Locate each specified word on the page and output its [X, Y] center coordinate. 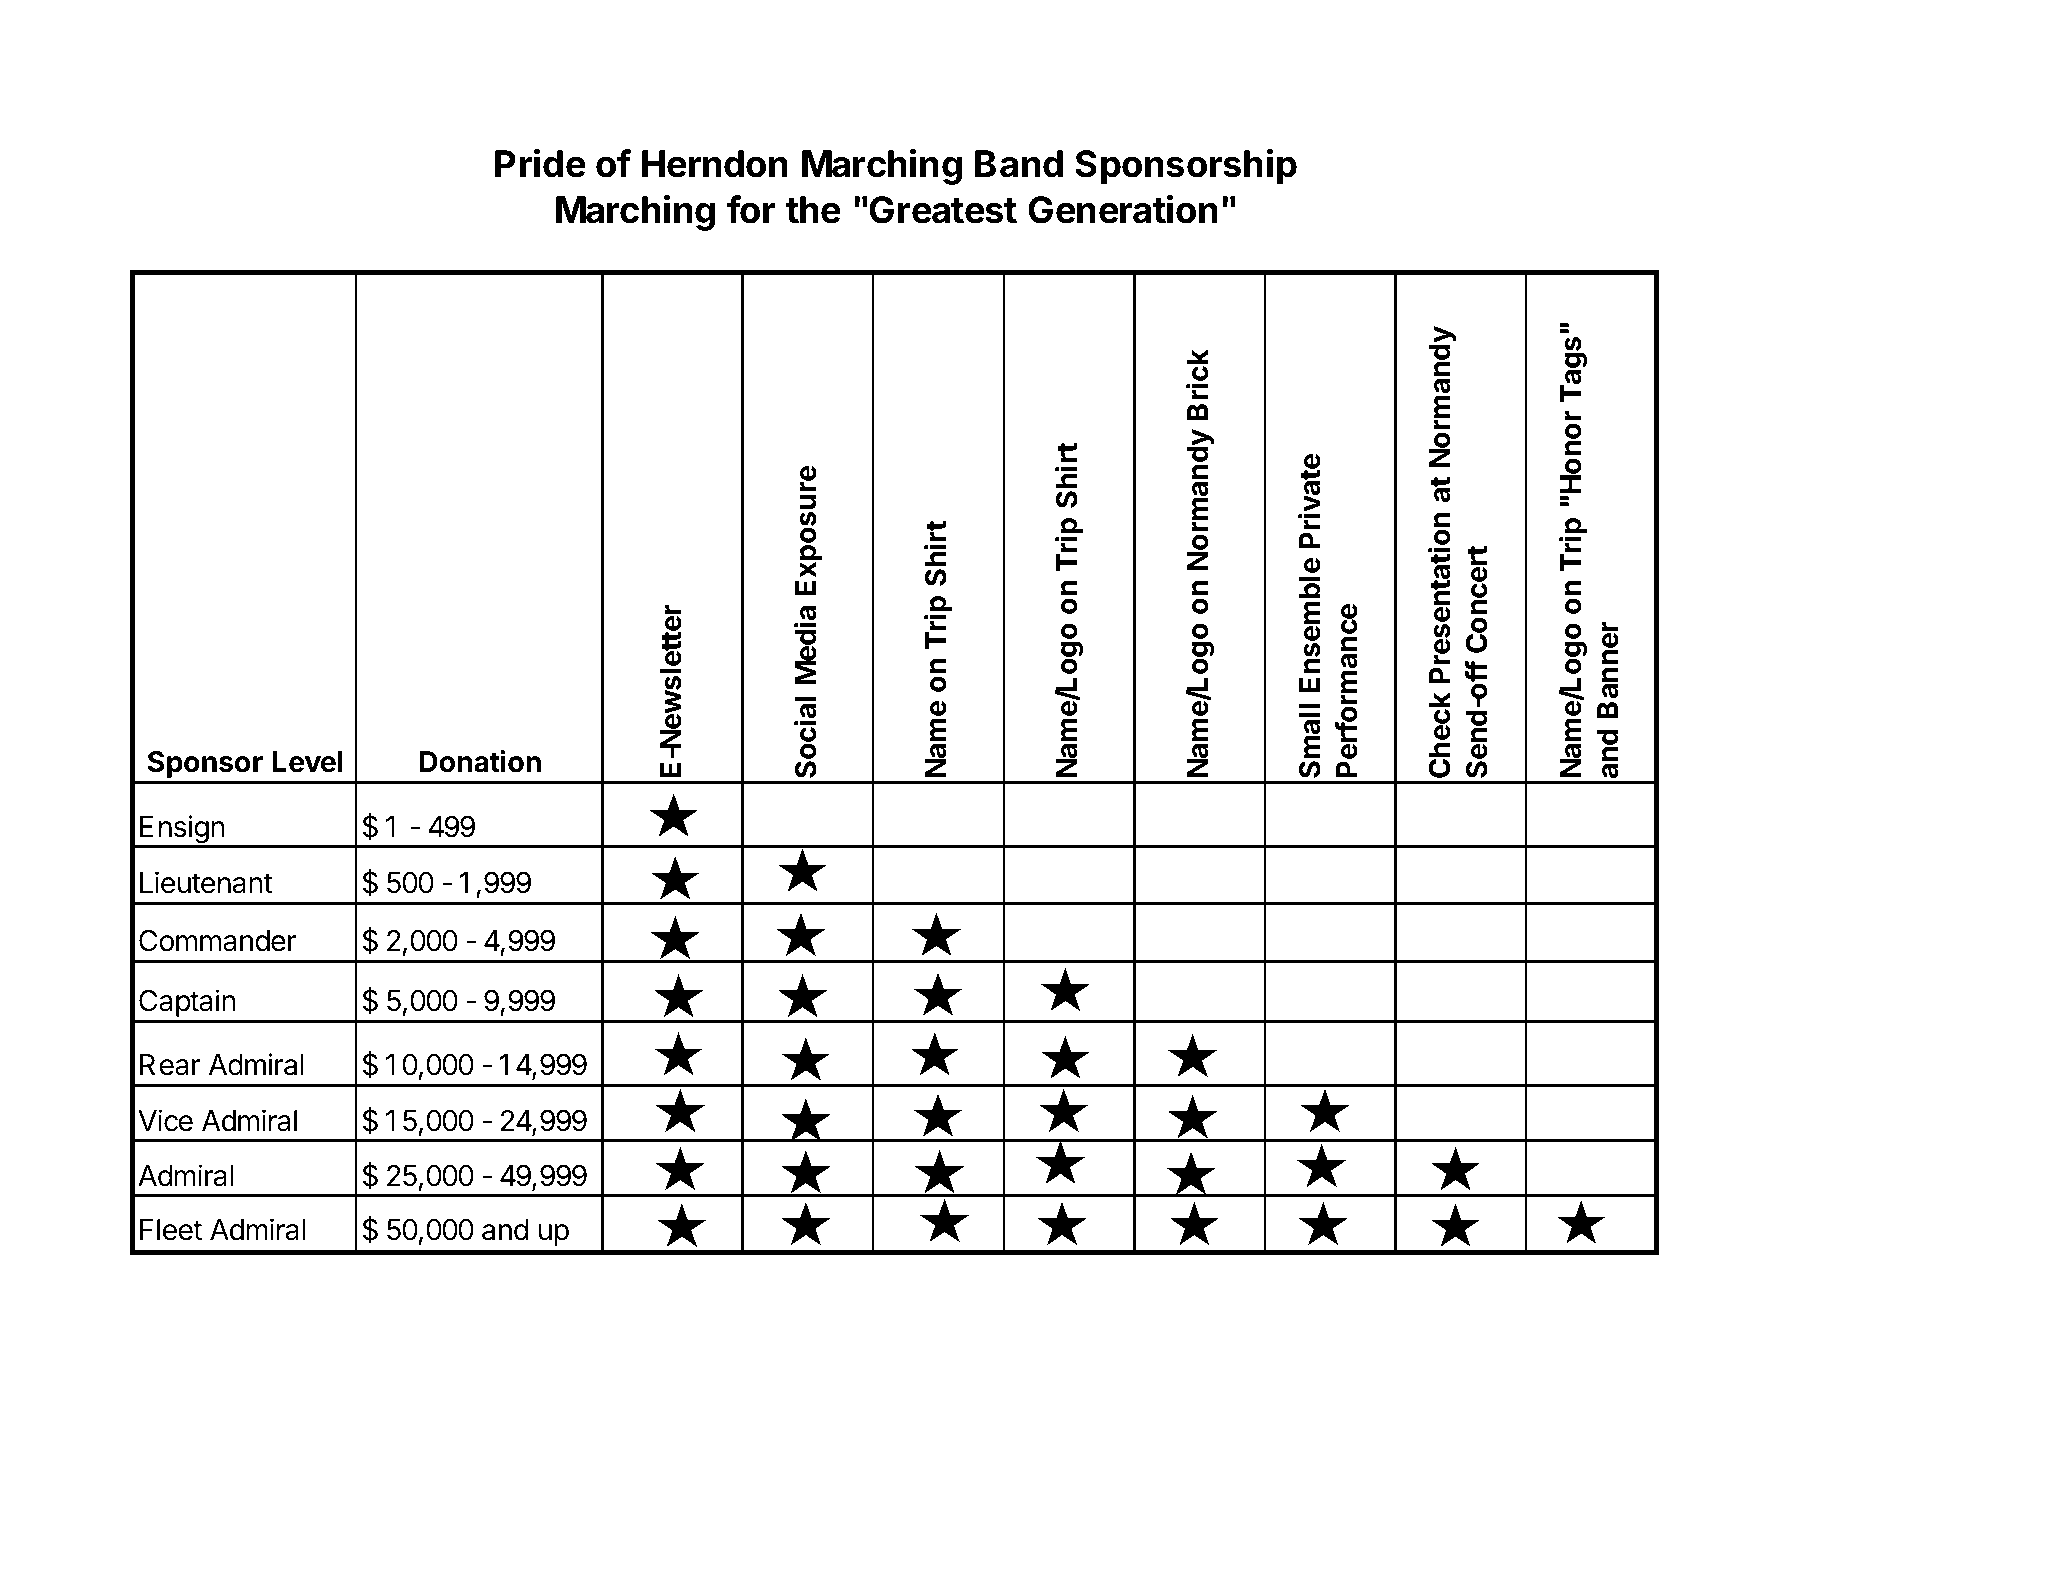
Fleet [171, 1230]
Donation [480, 761]
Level [307, 762]
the [813, 210]
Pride [540, 163]
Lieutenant [206, 882]
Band [1019, 164]
